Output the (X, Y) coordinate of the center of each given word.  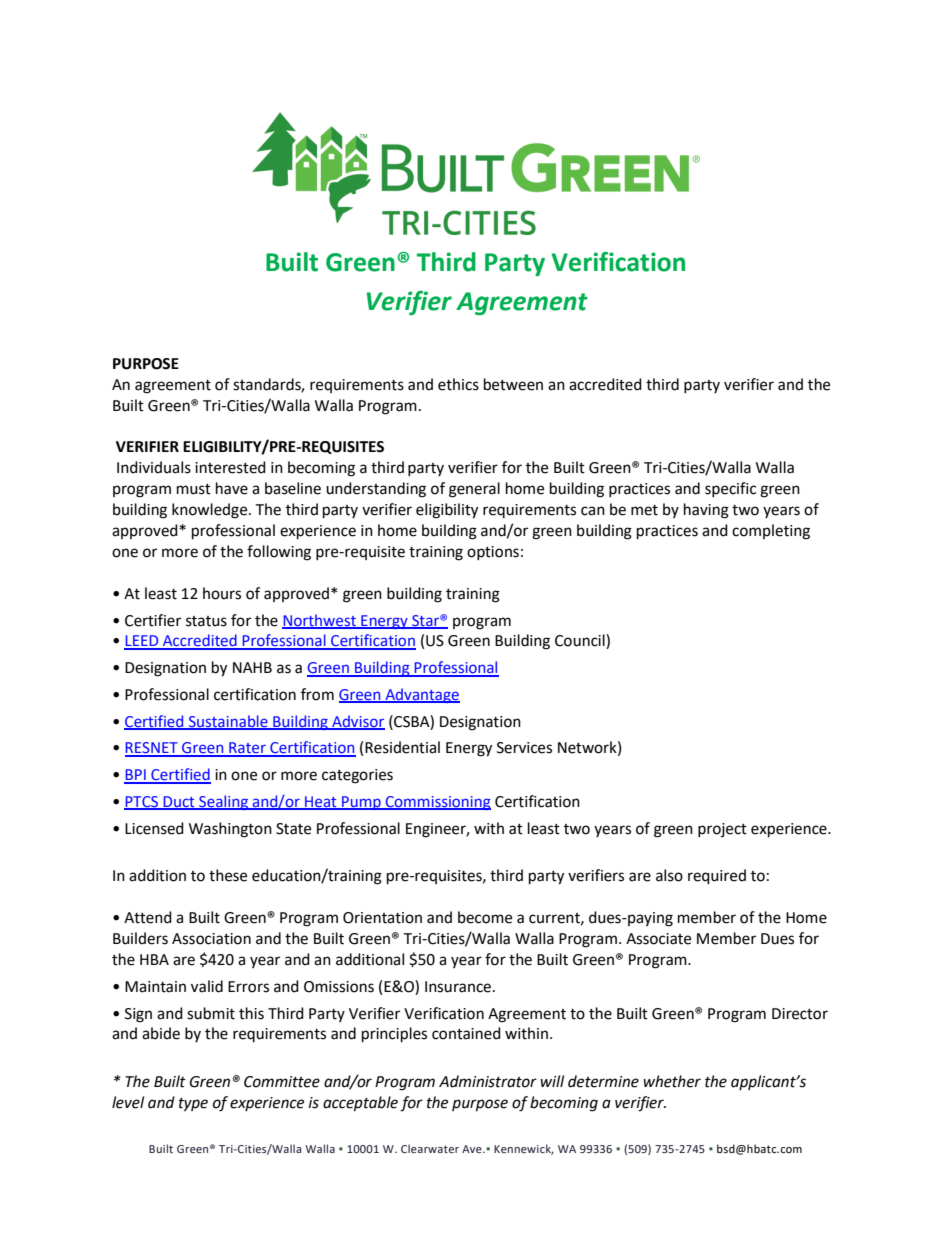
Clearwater (430, 1148)
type (193, 1105)
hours (222, 593)
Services (524, 748)
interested (230, 467)
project (722, 830)
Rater (247, 749)
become (485, 917)
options (493, 553)
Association (211, 939)
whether (672, 1081)
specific (730, 489)
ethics (458, 384)
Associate (658, 939)
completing (771, 532)
